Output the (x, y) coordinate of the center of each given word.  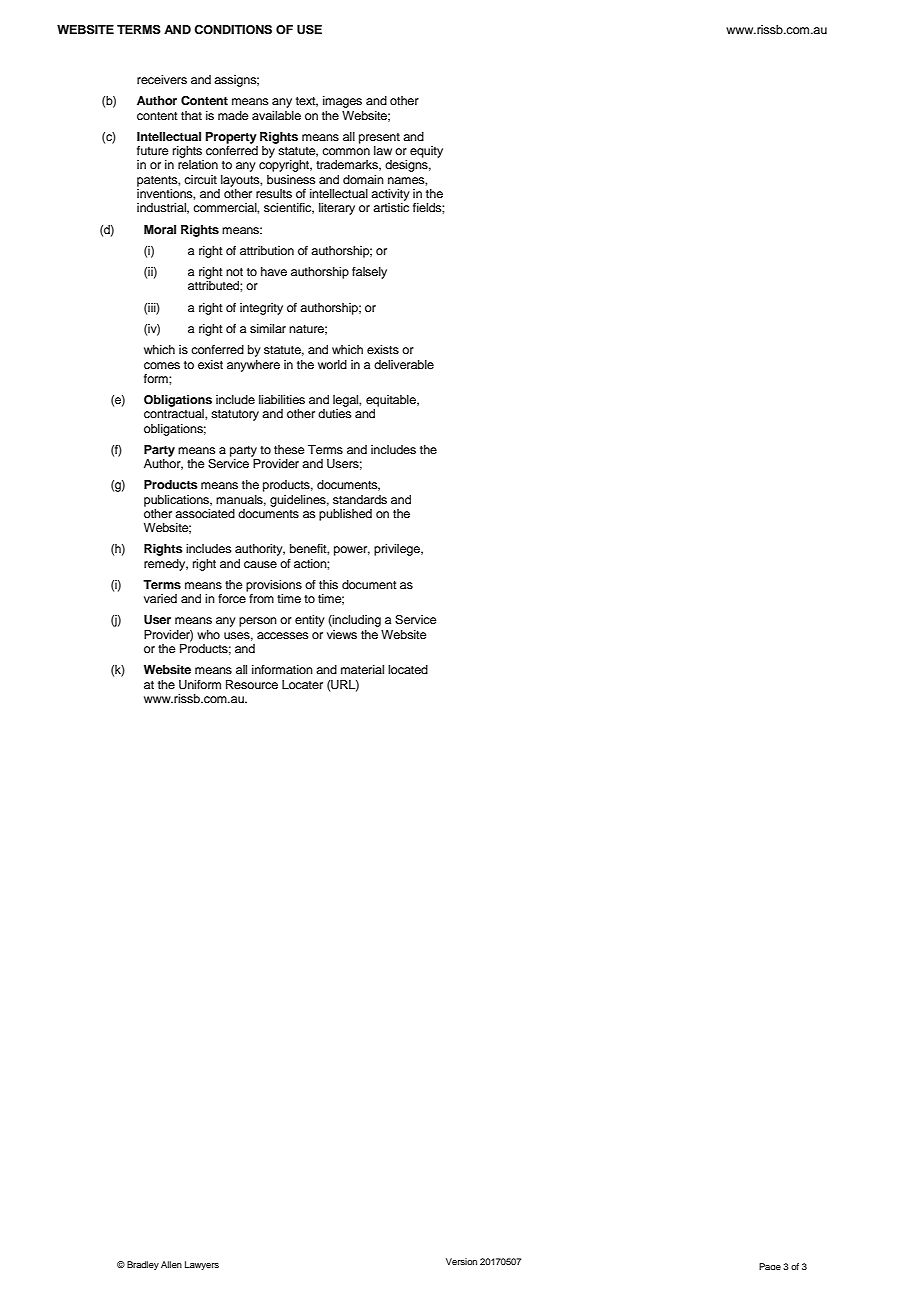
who (208, 634)
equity (426, 152)
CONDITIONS (233, 30)
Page (770, 1266)
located (408, 669)
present (379, 138)
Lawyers (202, 1265)
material (362, 669)
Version (461, 1261)
